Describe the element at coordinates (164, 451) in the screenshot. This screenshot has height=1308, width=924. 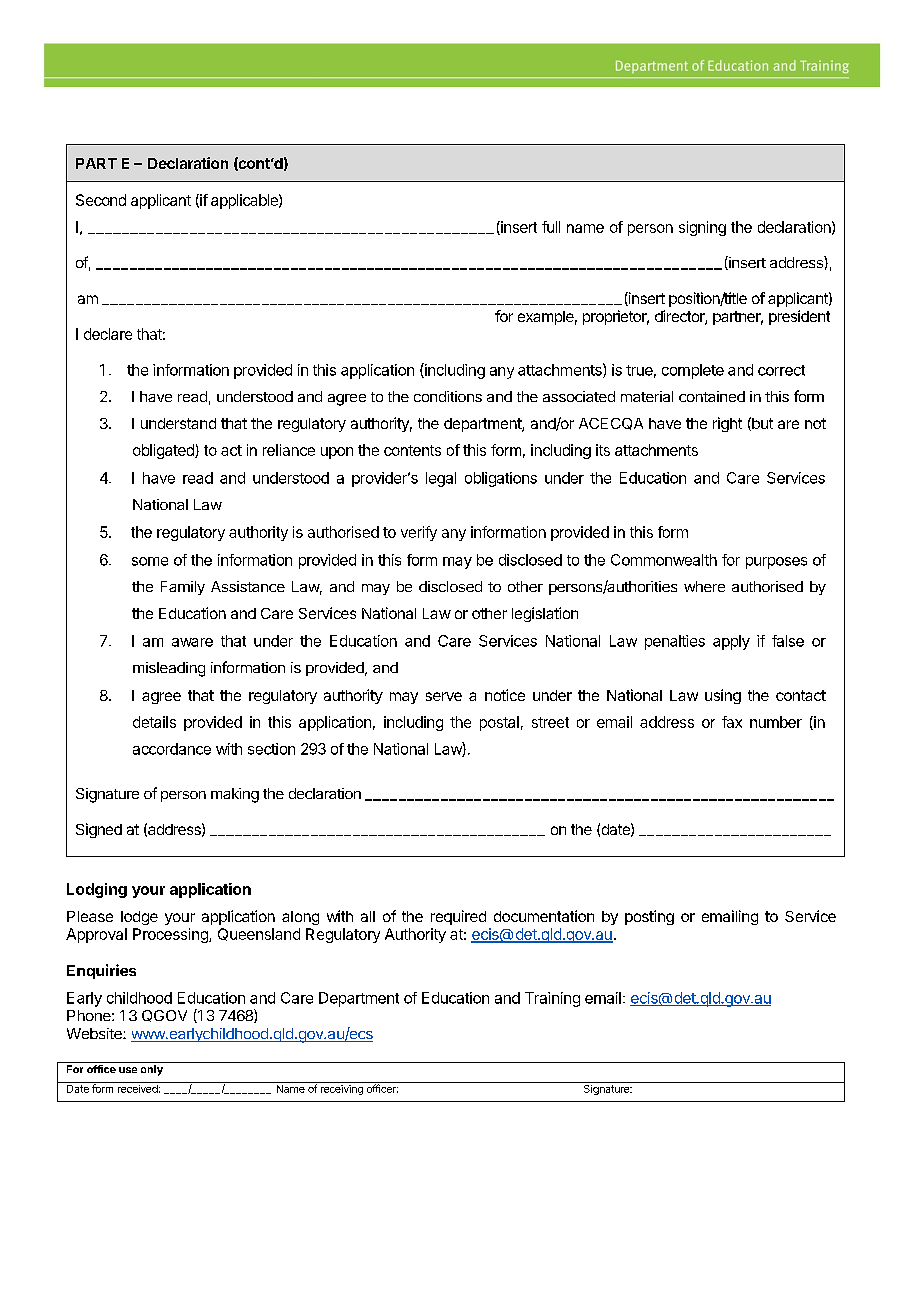
I see `obligated` at that location.
